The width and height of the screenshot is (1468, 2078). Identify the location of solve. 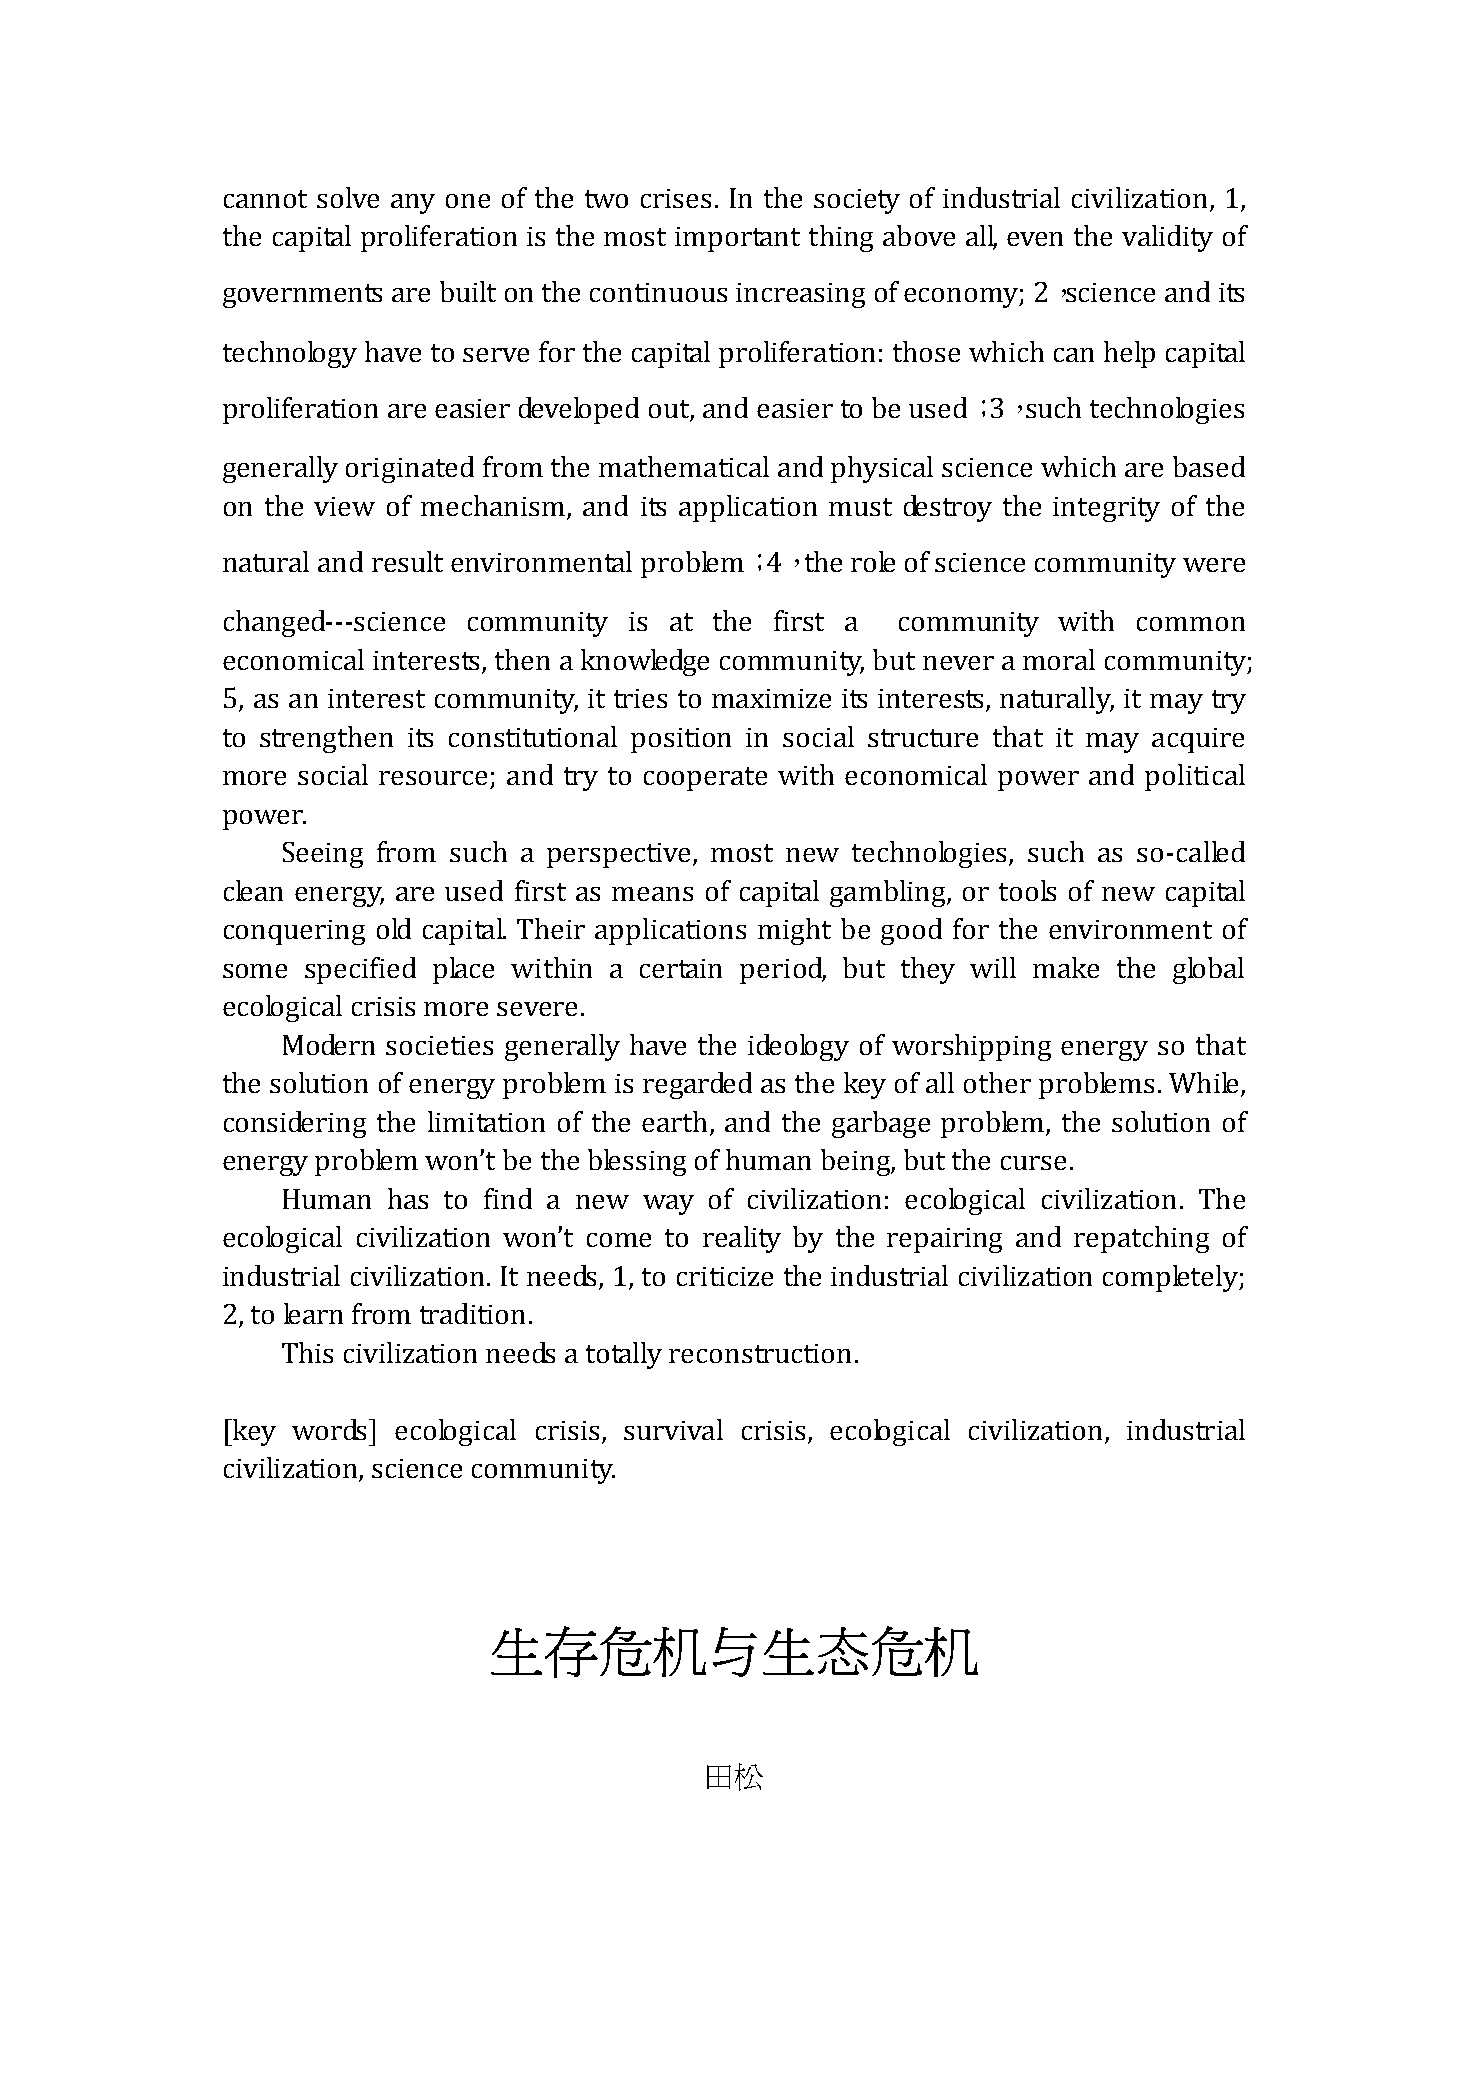
(348, 197).
